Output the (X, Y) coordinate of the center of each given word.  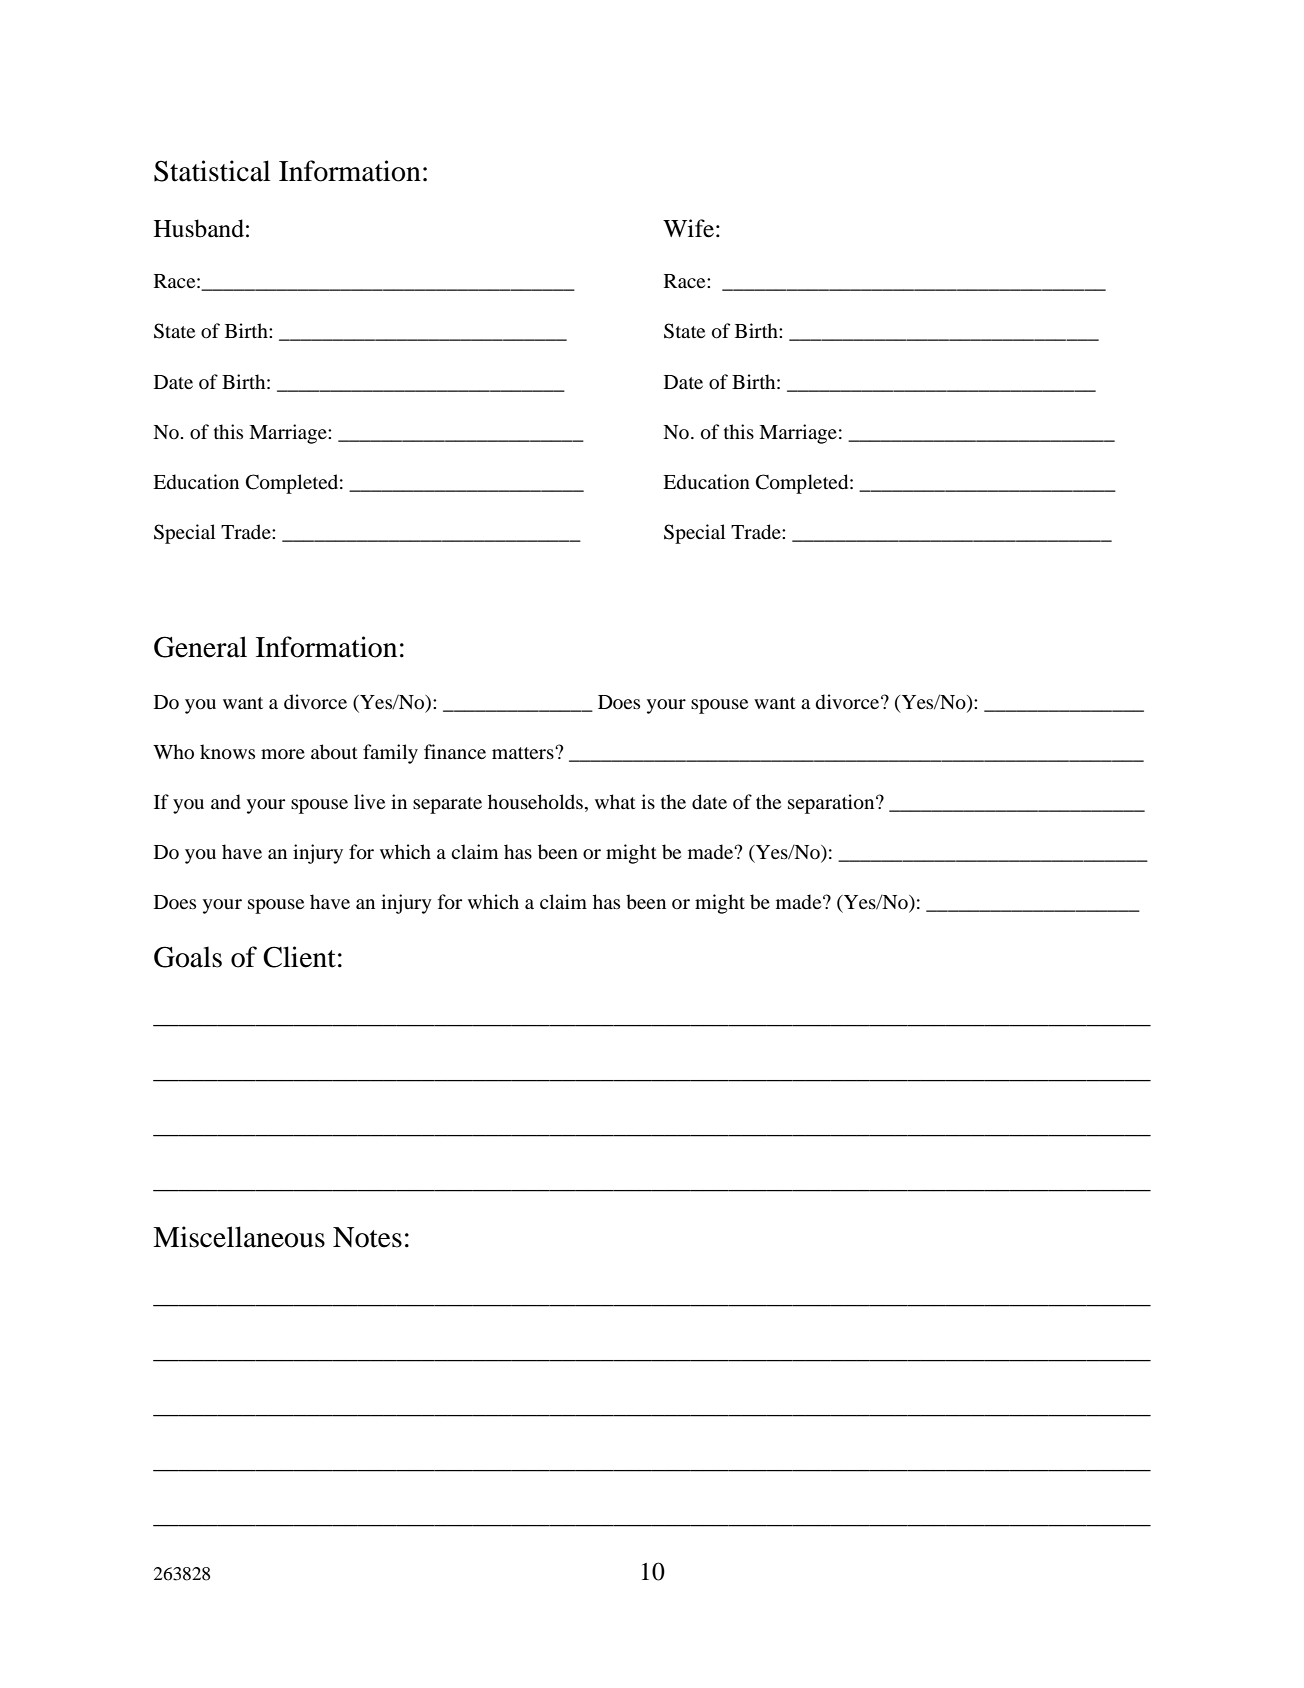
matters (524, 753)
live (369, 801)
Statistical (212, 171)
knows (227, 752)
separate (447, 805)
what (615, 801)
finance (455, 751)
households (535, 802)
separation (832, 804)
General (200, 647)
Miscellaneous (239, 1237)
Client (299, 957)
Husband (199, 228)
